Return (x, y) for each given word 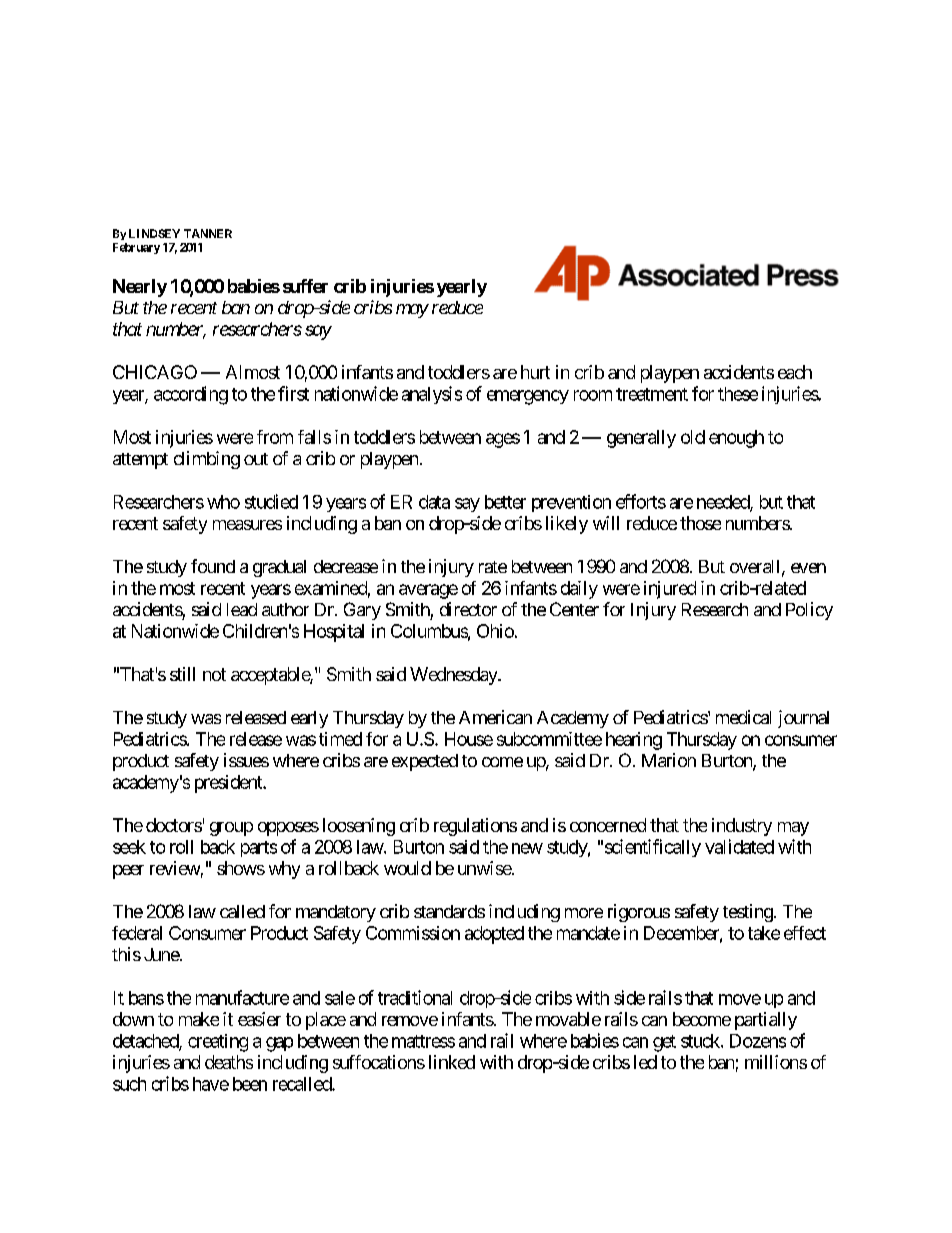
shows (241, 868)
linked (452, 1062)
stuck (701, 1041)
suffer (305, 286)
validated (739, 846)
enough (736, 439)
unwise (485, 868)
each (795, 372)
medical (743, 717)
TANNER (208, 233)
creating (218, 1043)
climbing (207, 460)
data (434, 502)
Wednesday (454, 676)
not (214, 674)
